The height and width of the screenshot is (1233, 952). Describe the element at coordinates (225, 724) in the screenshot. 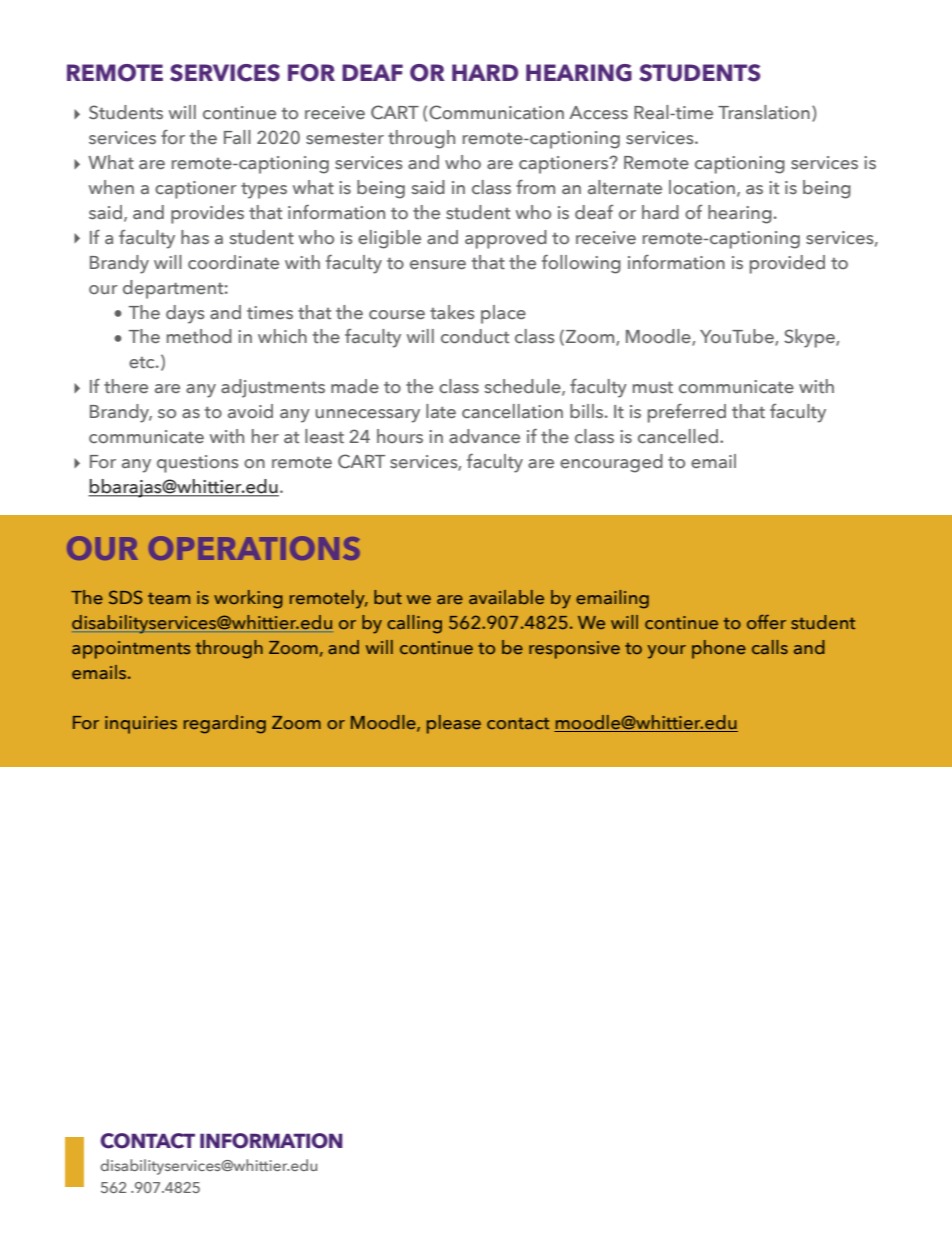

I see `regarding` at that location.
